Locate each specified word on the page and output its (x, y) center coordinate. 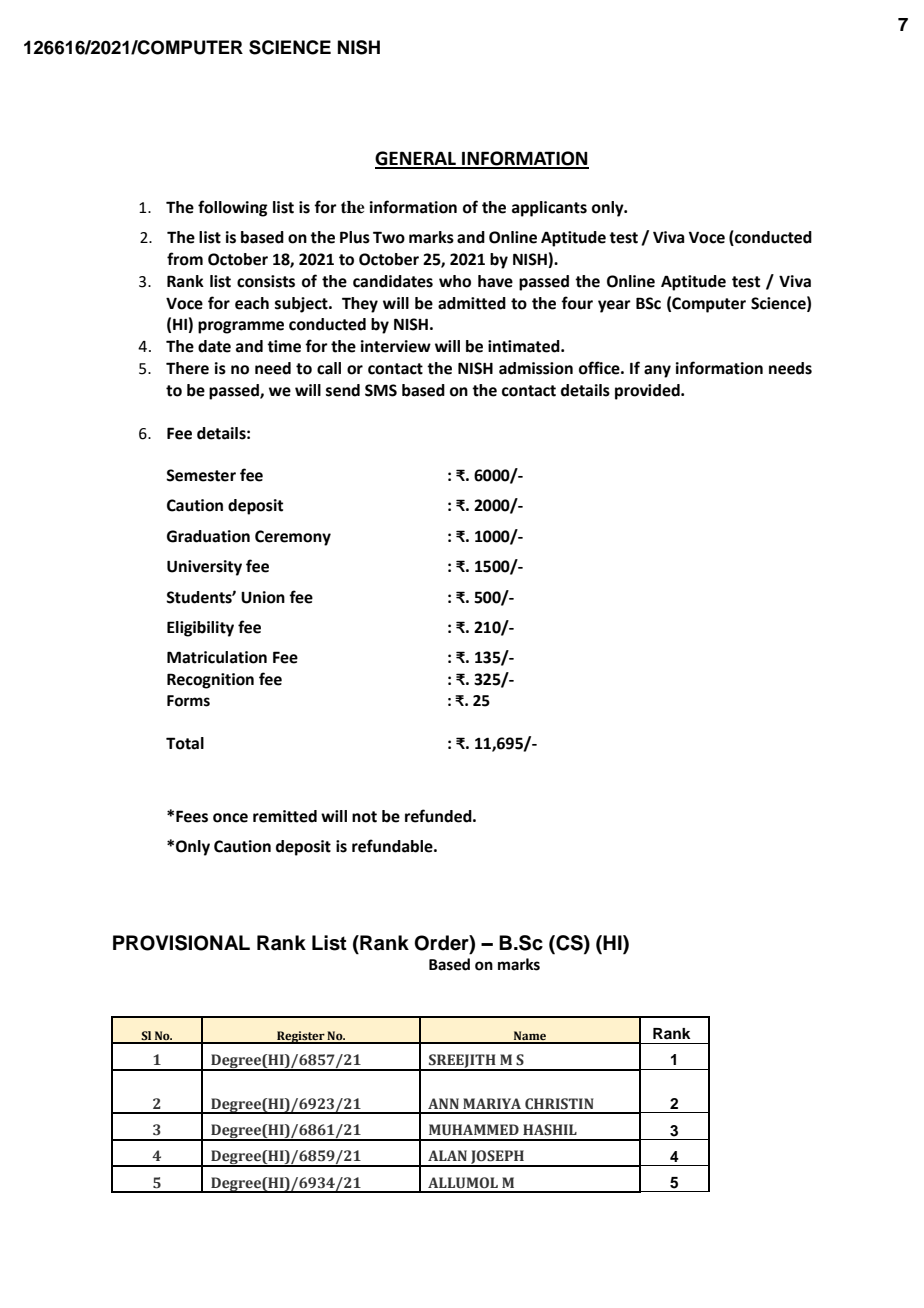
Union (263, 597)
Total (185, 743)
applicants (549, 209)
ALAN (447, 1155)
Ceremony (293, 538)
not (364, 817)
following (233, 208)
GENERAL (417, 159)
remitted (285, 816)
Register (301, 1037)
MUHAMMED (474, 1130)
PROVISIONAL (181, 943)
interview (396, 346)
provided (648, 392)
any (657, 371)
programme (241, 327)
